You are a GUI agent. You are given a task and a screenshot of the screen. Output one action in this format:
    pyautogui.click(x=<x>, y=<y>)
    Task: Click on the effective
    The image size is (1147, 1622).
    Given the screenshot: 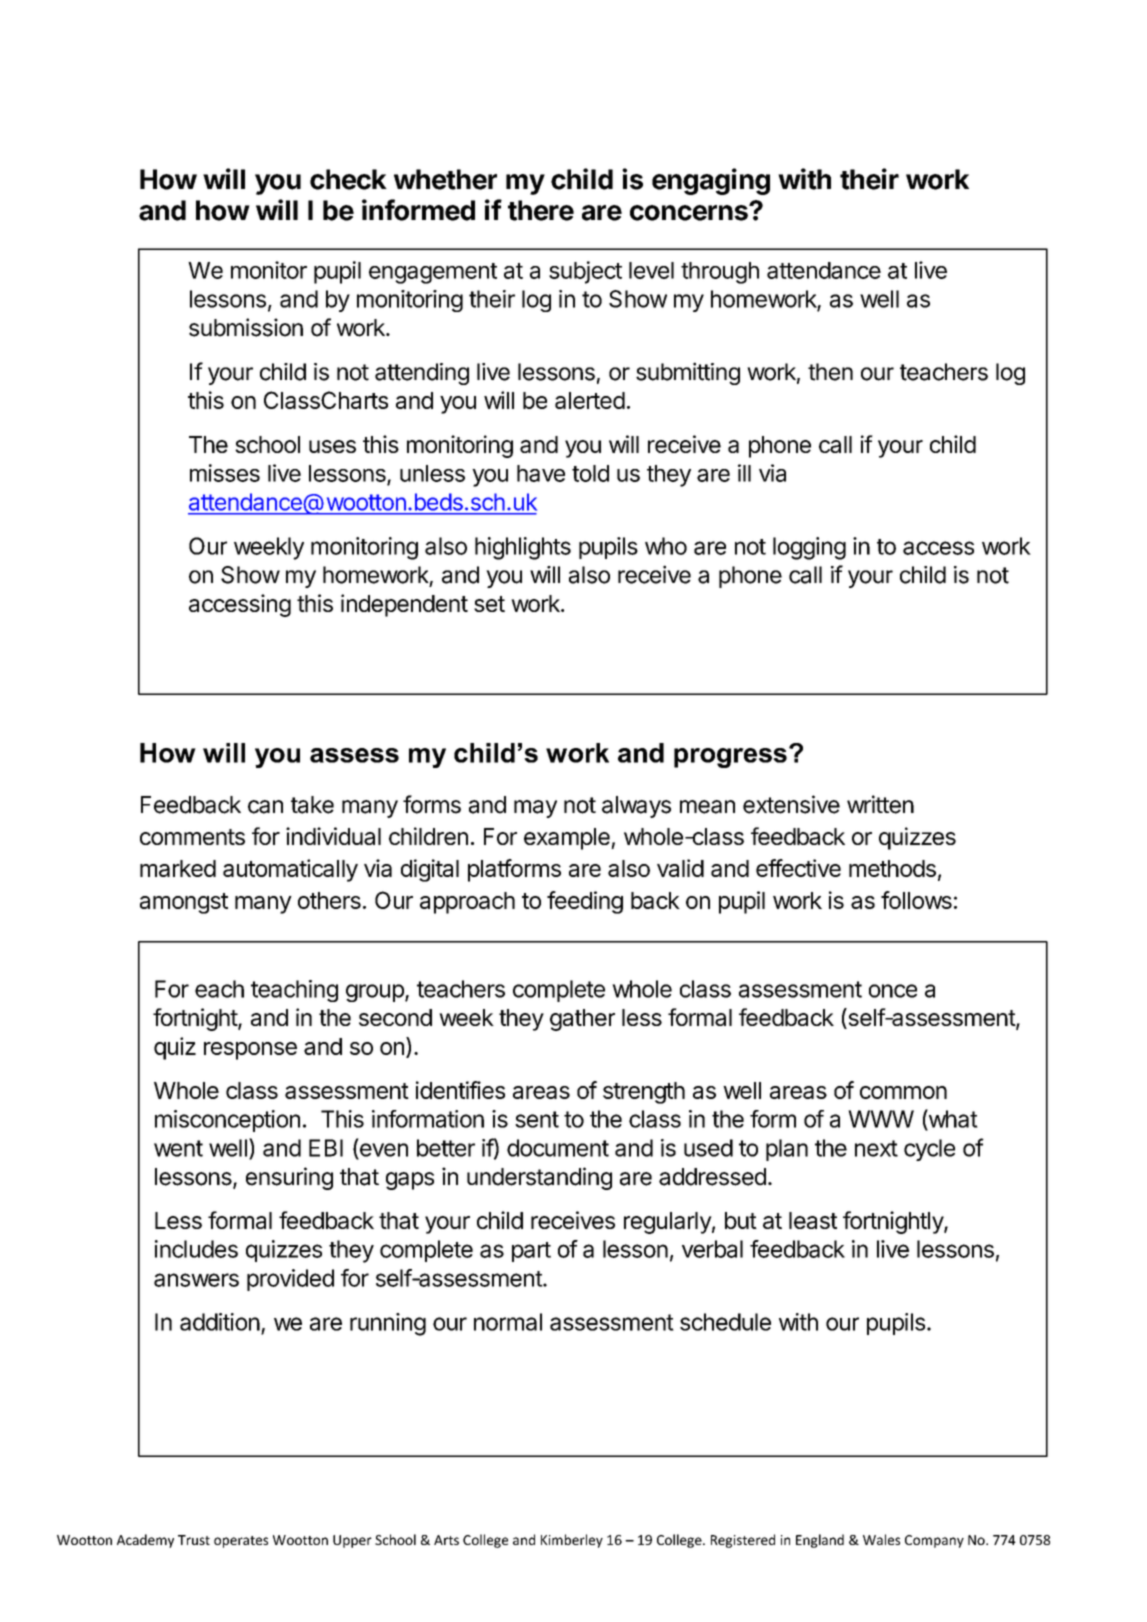 What is the action you would take?
    pyautogui.click(x=798, y=868)
